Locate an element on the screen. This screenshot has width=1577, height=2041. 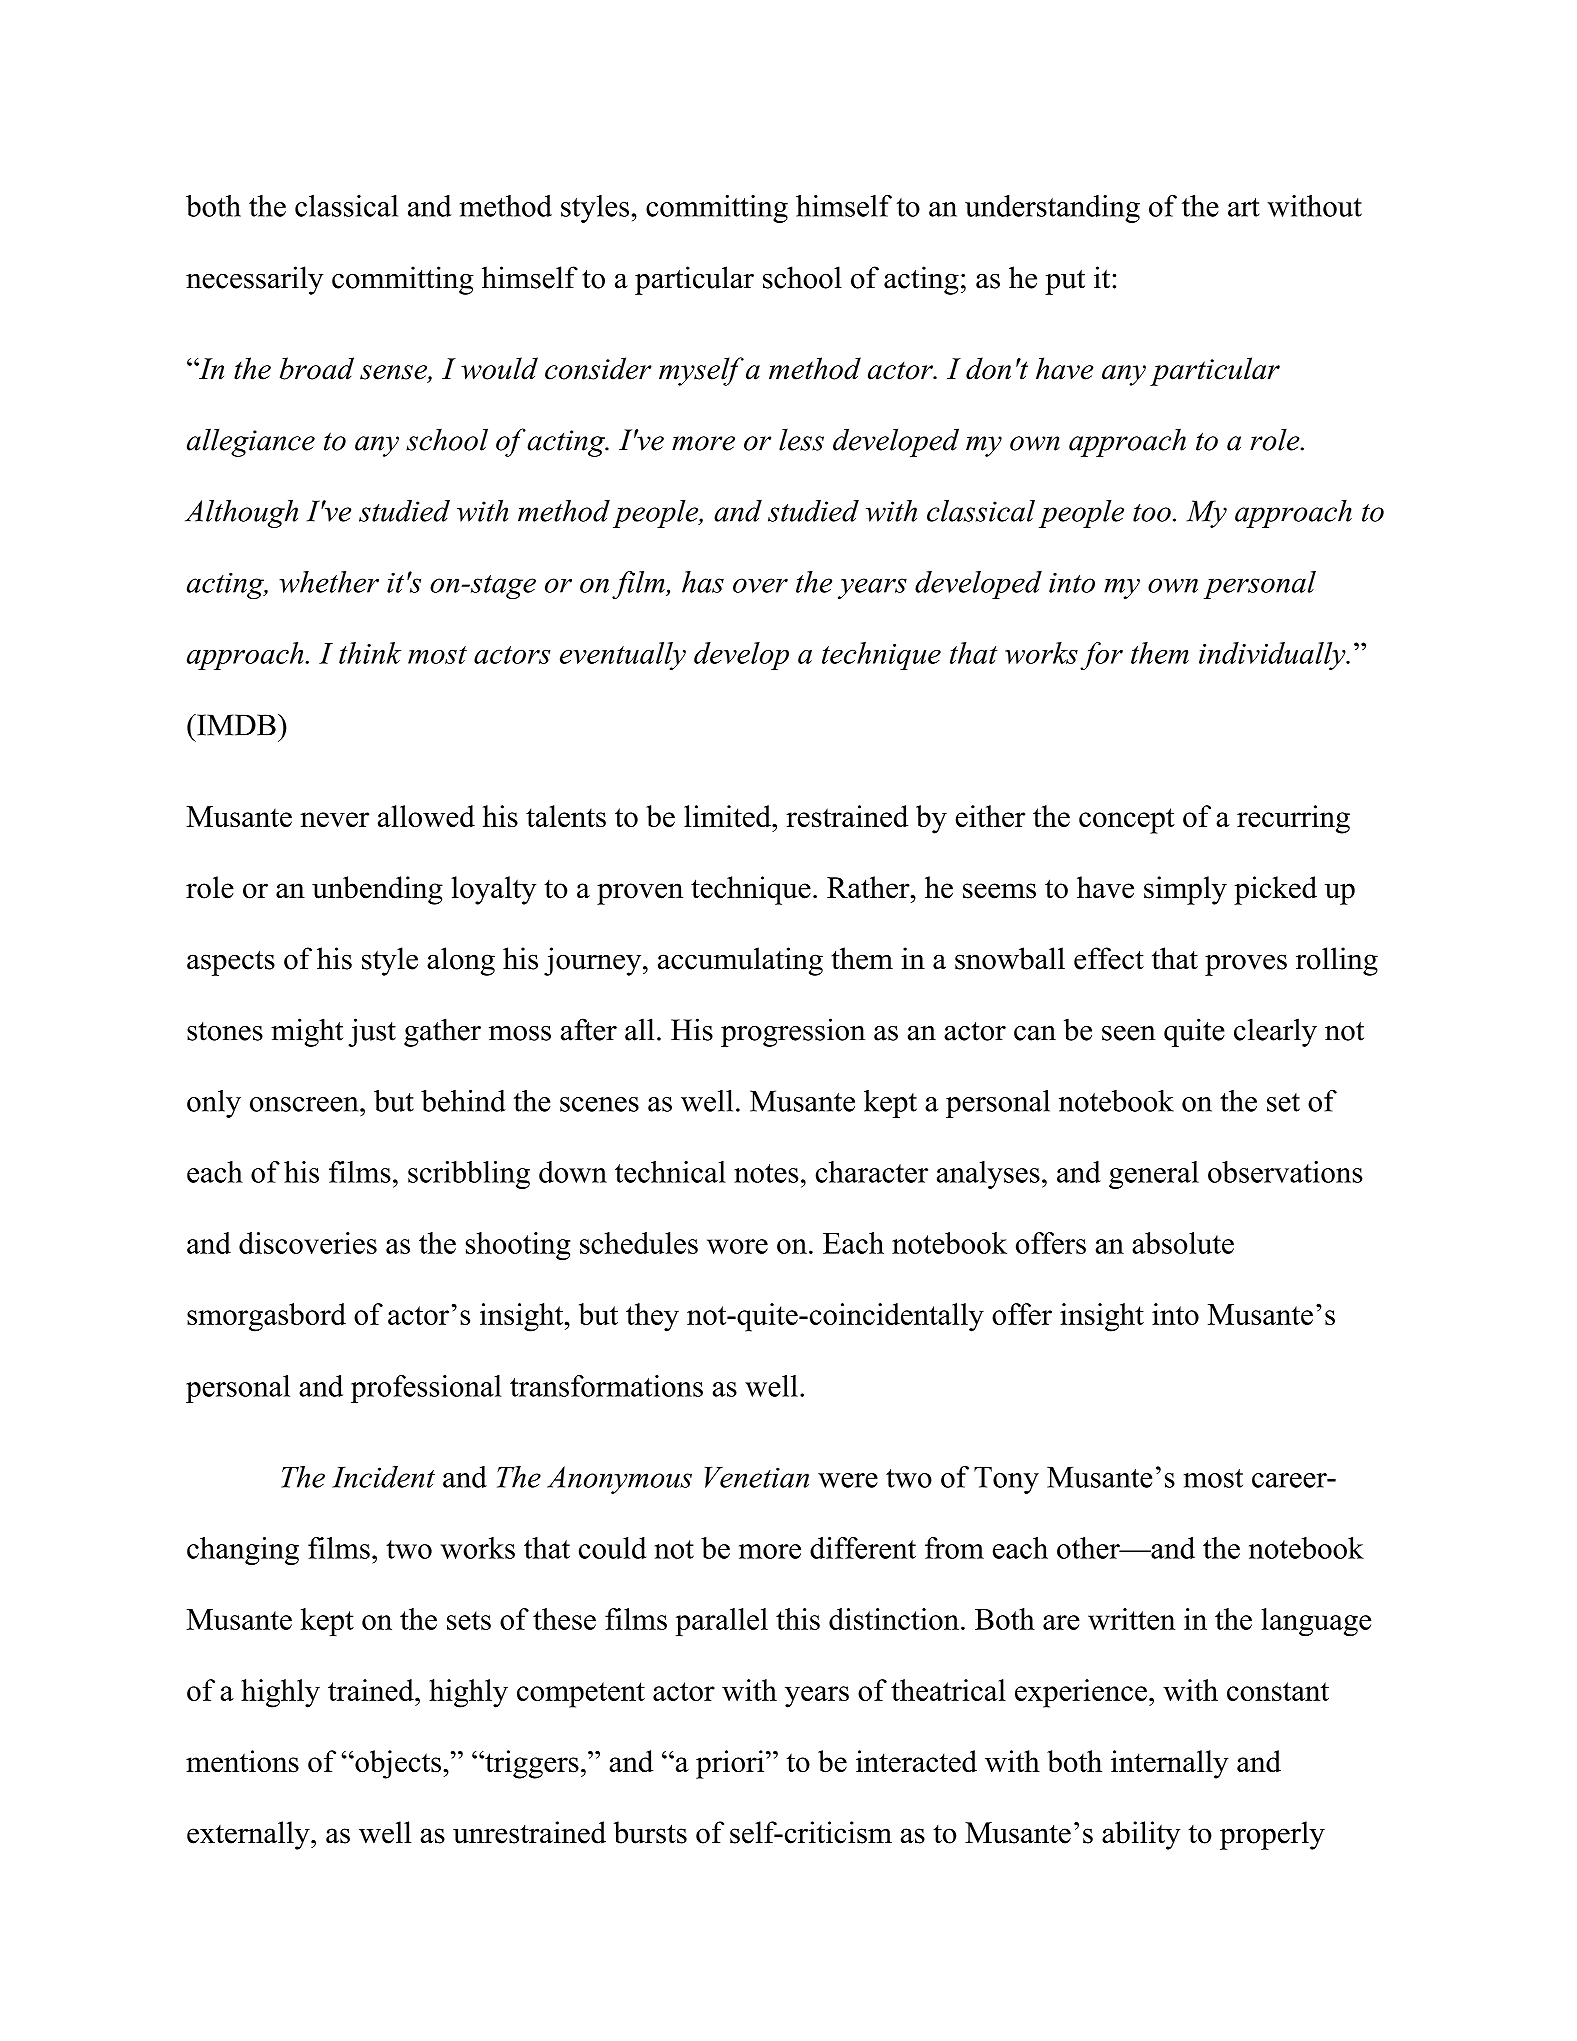
think is located at coordinates (370, 653).
